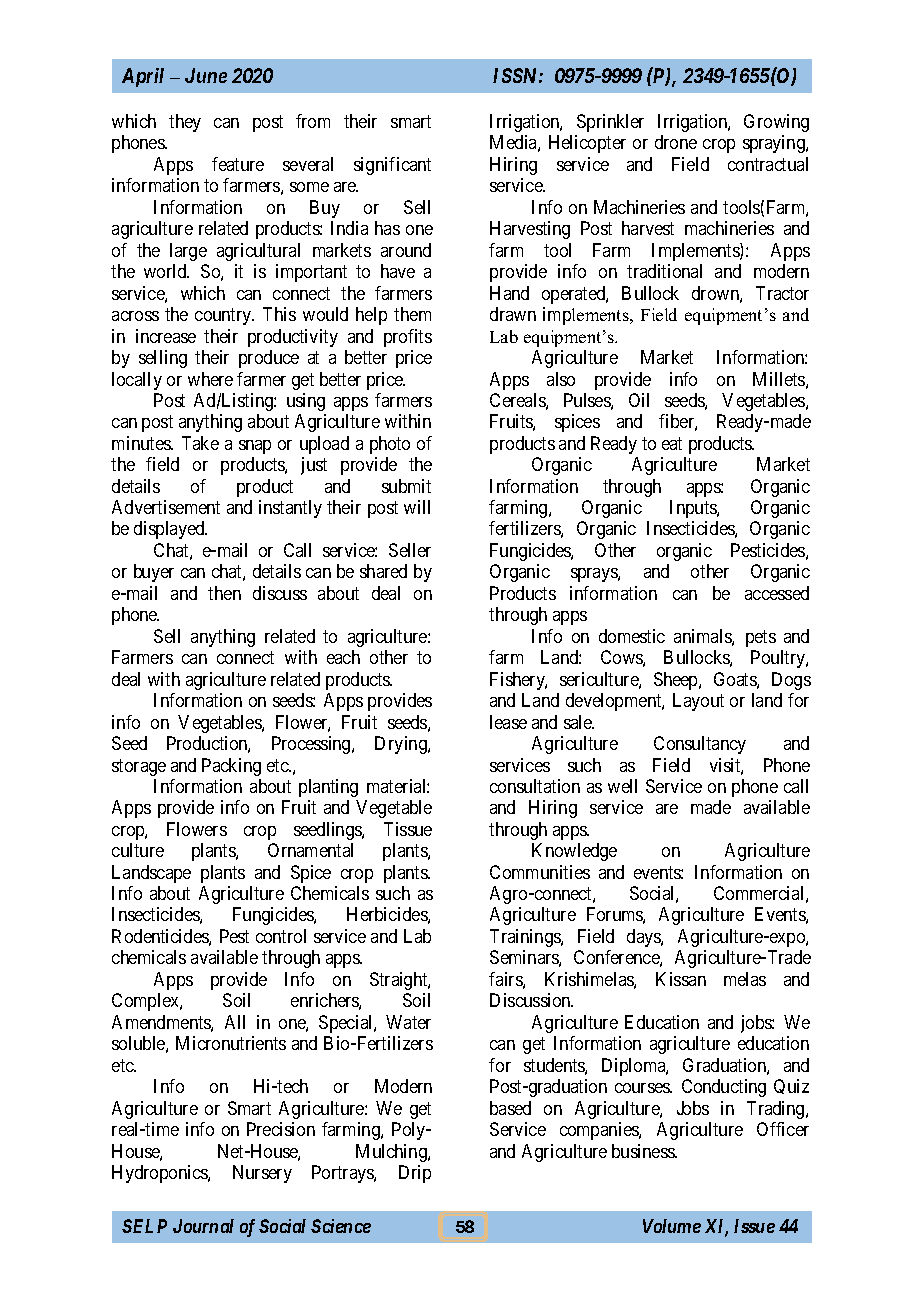  What do you see at coordinates (535, 786) in the image?
I see `consultation` at bounding box center [535, 786].
